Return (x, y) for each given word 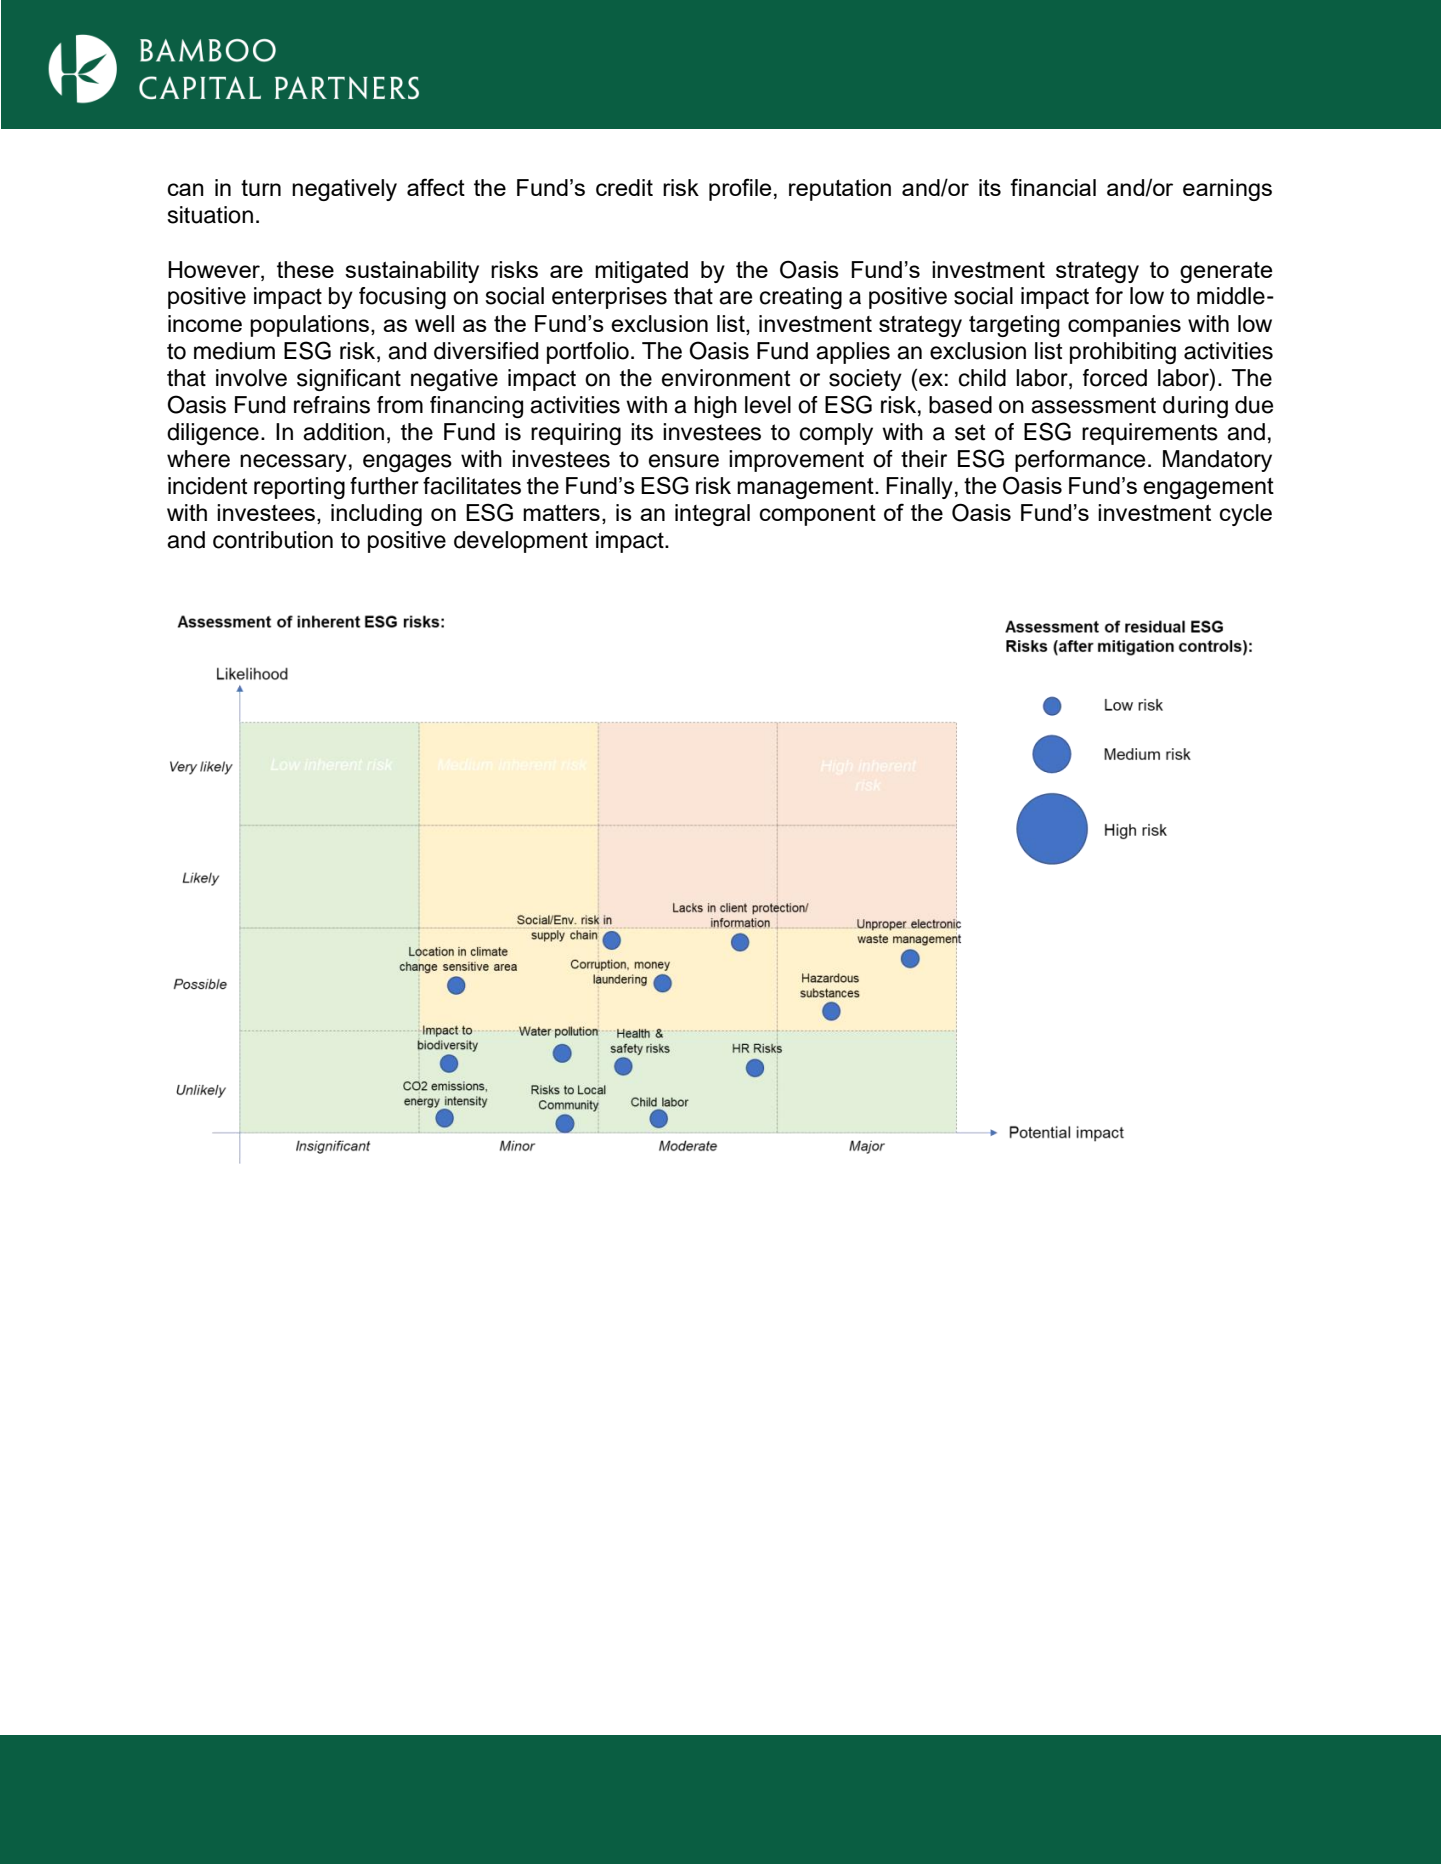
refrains (332, 405)
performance (1080, 461)
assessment (1093, 405)
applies (853, 353)
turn (261, 188)
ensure (684, 461)
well (434, 323)
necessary (293, 463)
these (305, 269)
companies (1124, 326)
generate (1226, 272)
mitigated (641, 272)
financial (1053, 187)
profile (740, 189)
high (715, 407)
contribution (273, 540)
